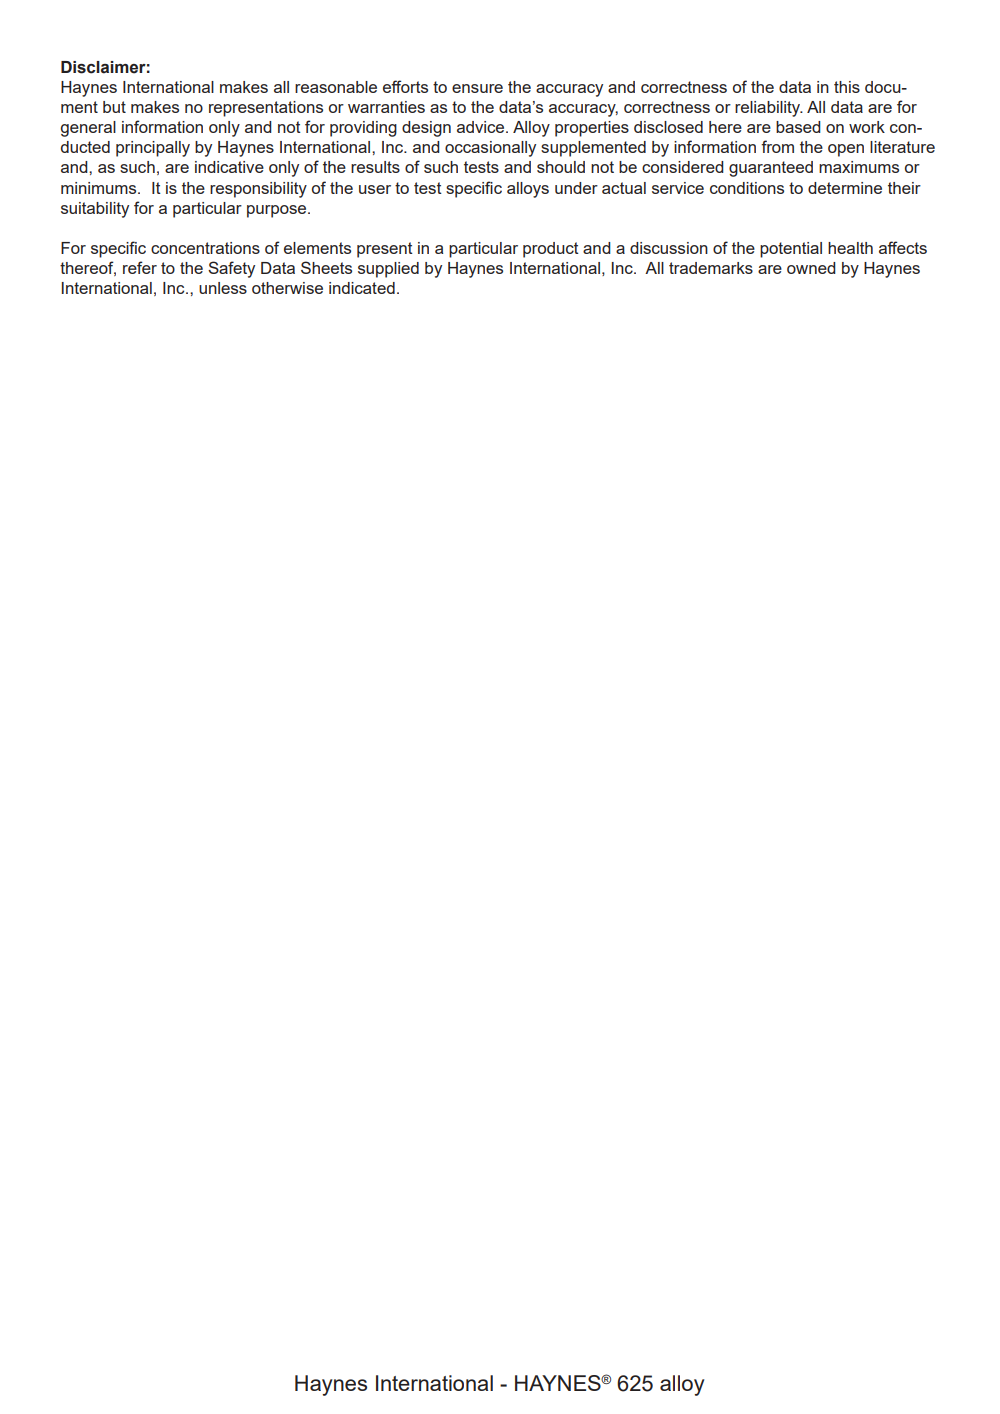  What do you see at coordinates (847, 87) in the screenshot?
I see `this` at bounding box center [847, 87].
